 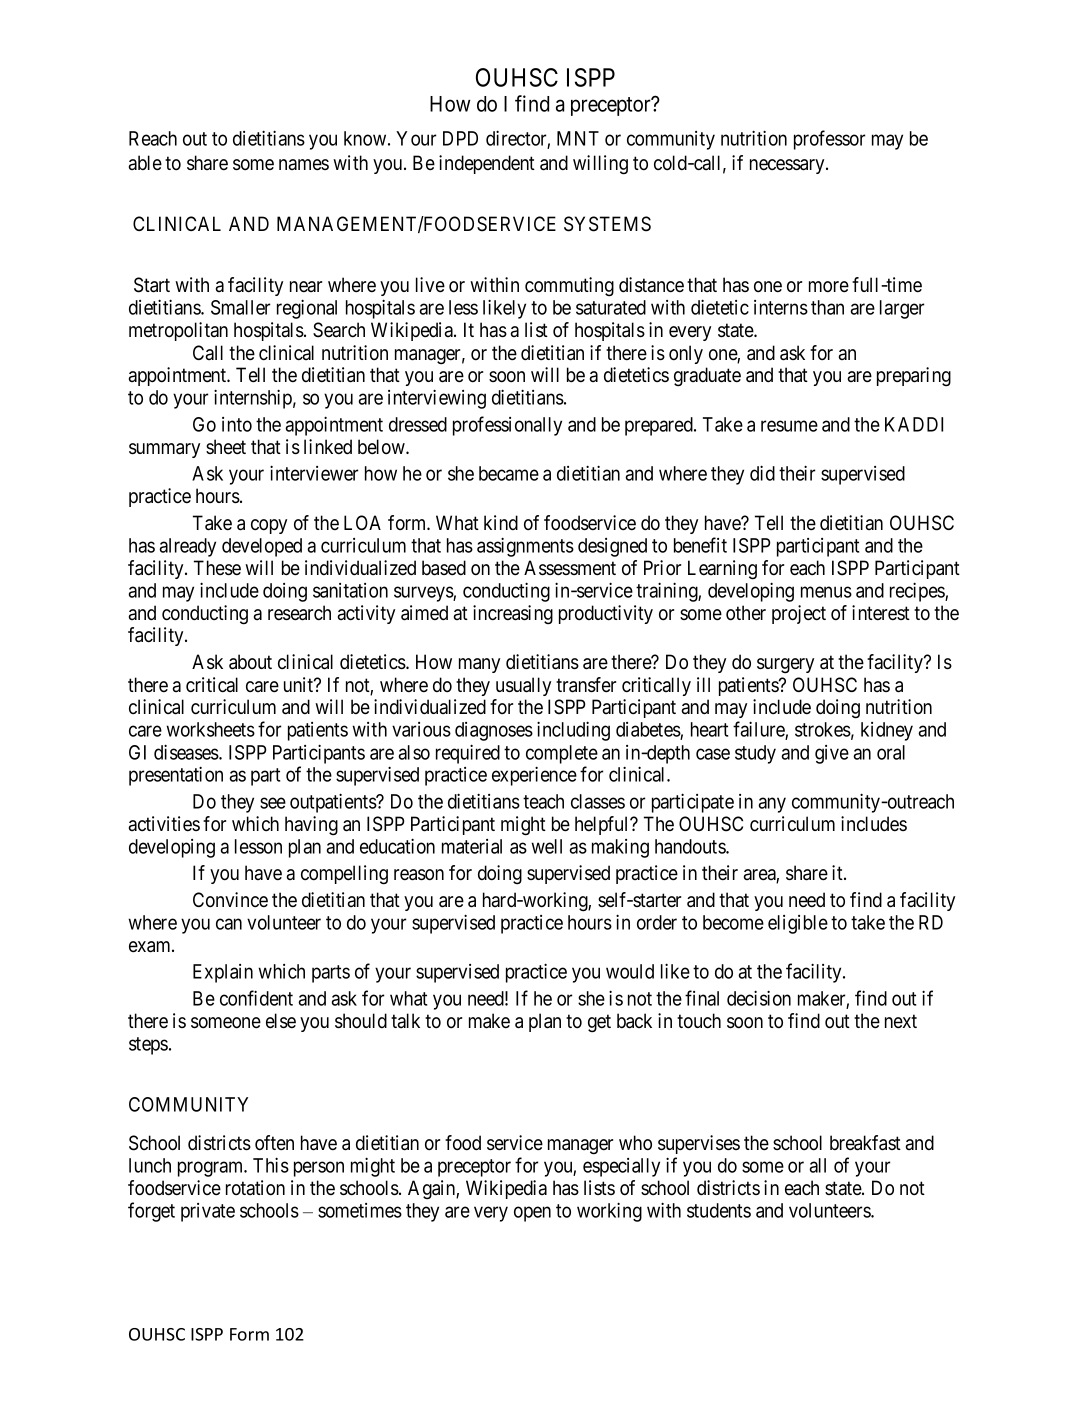 I want to click on professionally, so click(x=507, y=426).
